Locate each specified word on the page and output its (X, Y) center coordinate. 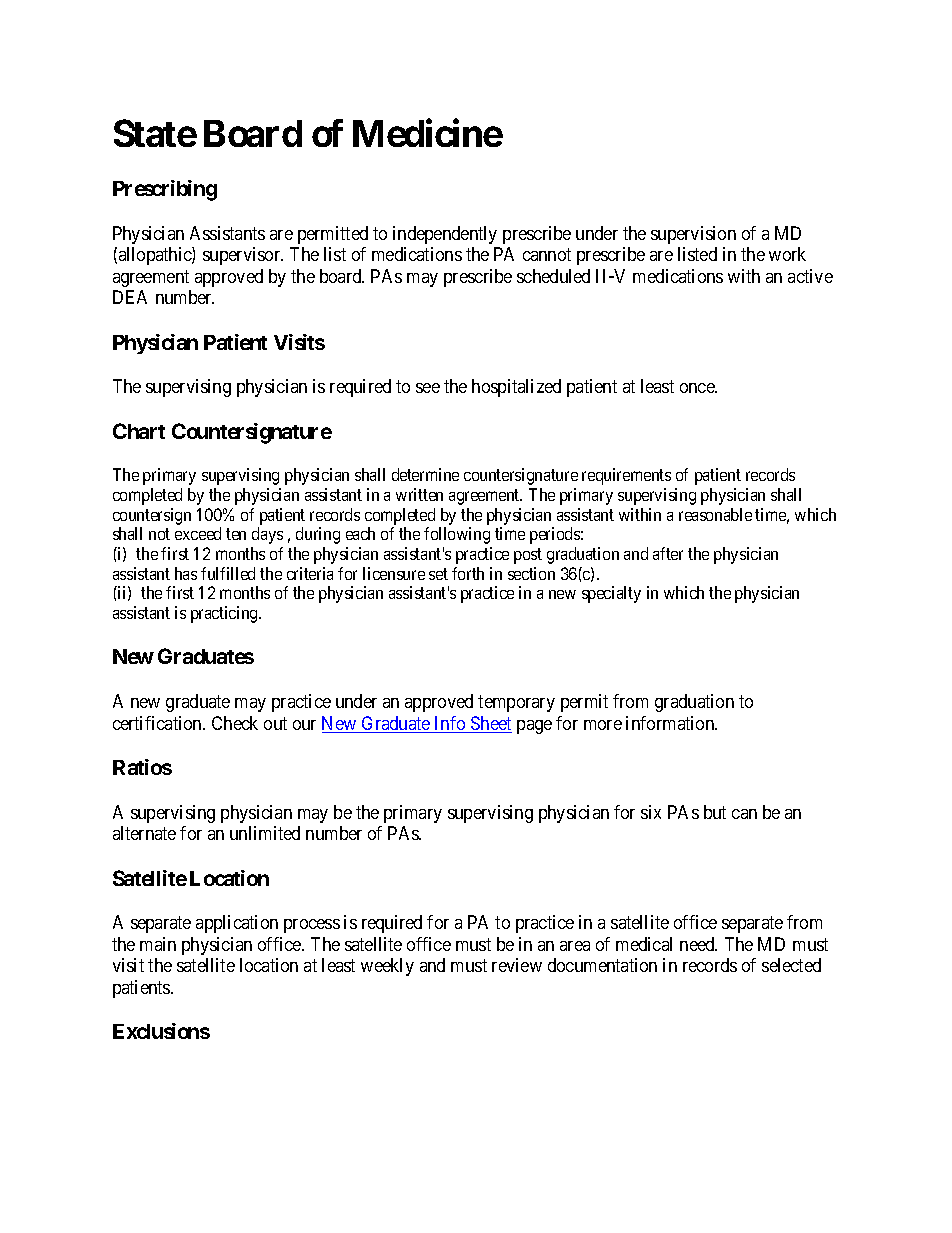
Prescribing (165, 190)
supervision (693, 235)
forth (468, 573)
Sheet (490, 724)
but (715, 812)
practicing (225, 614)
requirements (626, 476)
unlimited (265, 833)
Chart (139, 431)
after (668, 553)
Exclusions (161, 1031)
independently (445, 235)
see (428, 388)
